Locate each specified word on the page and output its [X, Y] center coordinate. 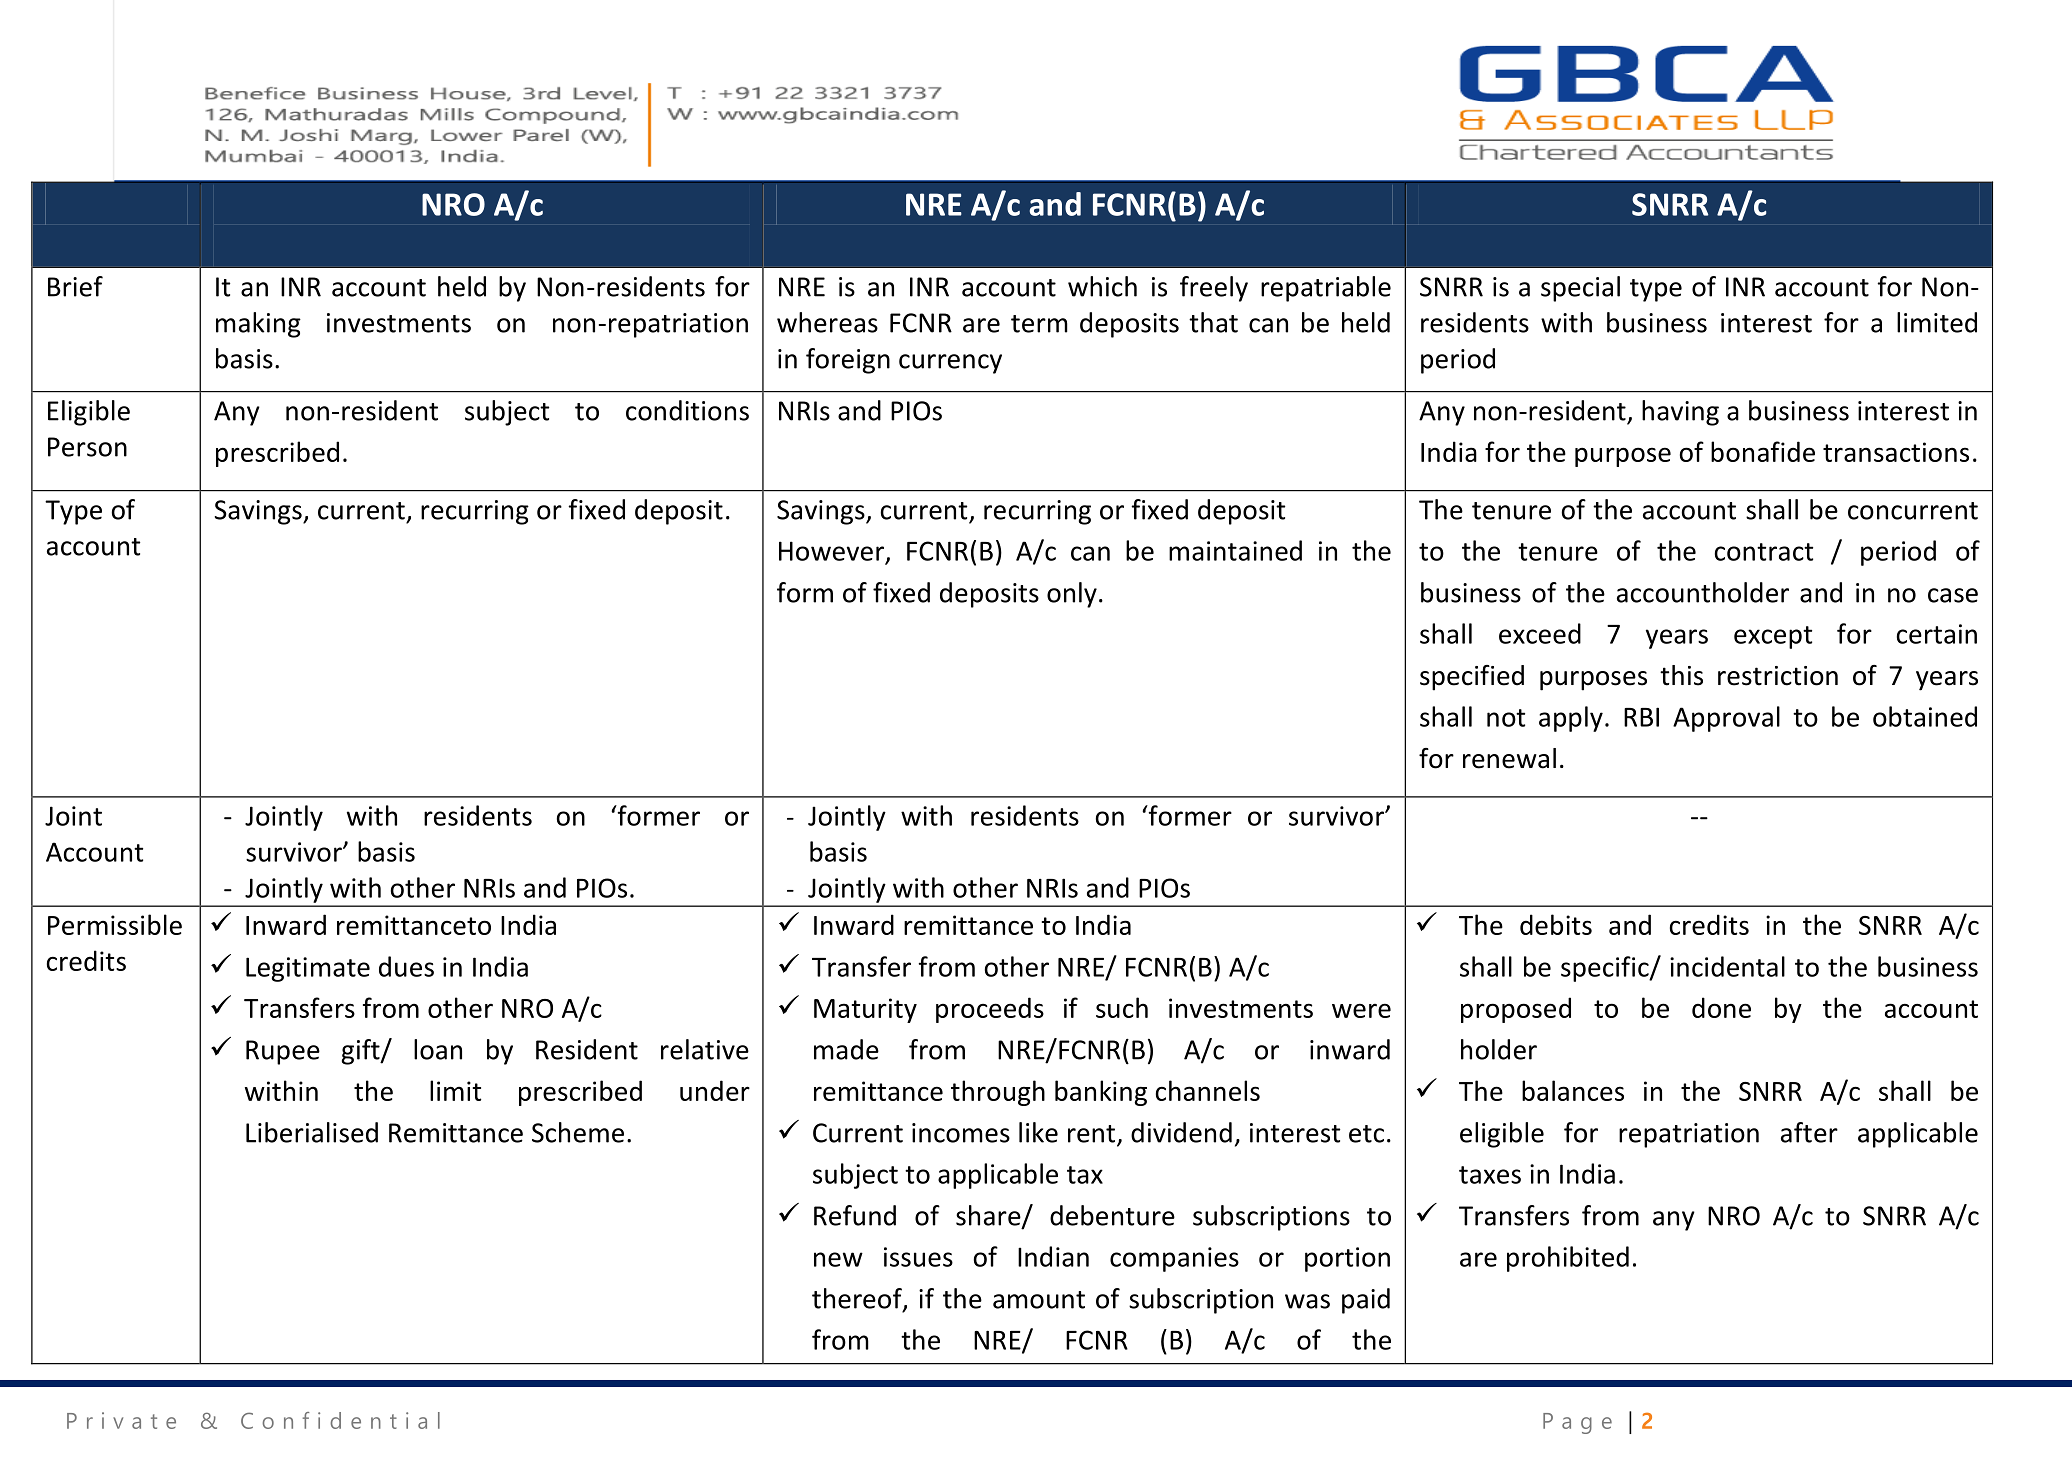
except [1773, 637]
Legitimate [308, 969]
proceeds [990, 1010]
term [1039, 324]
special [1580, 289]
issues [918, 1257]
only [1072, 595]
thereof [858, 1299]
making [258, 325]
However [833, 552]
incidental [1727, 966]
